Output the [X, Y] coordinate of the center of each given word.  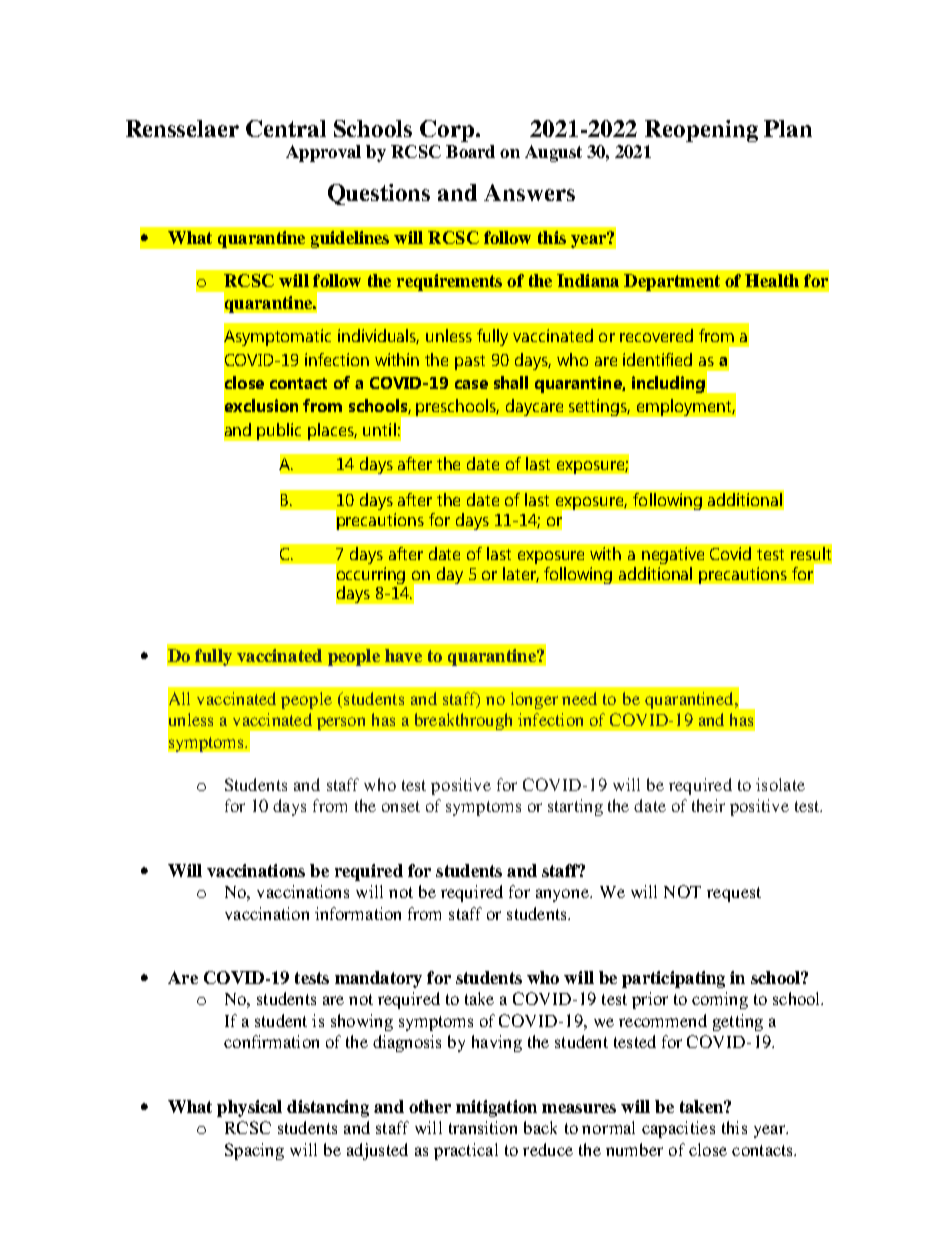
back [540, 1127]
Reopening [701, 131]
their [708, 805]
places [332, 431]
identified [657, 359]
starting [575, 807]
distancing [328, 1108]
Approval [323, 153]
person [341, 723]
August [553, 153]
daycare [534, 407]
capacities [678, 1129]
